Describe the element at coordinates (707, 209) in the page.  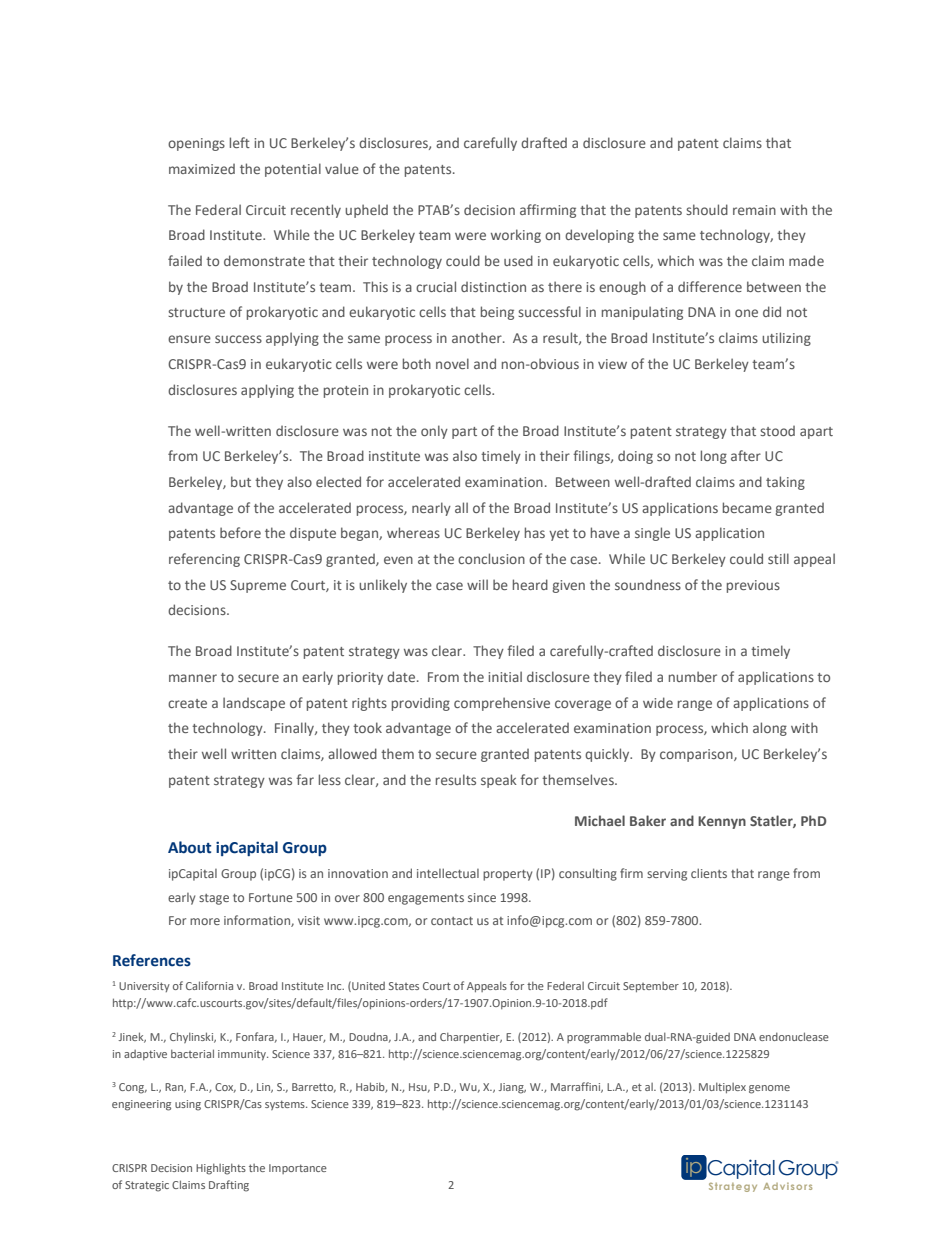
I see `should` at that location.
